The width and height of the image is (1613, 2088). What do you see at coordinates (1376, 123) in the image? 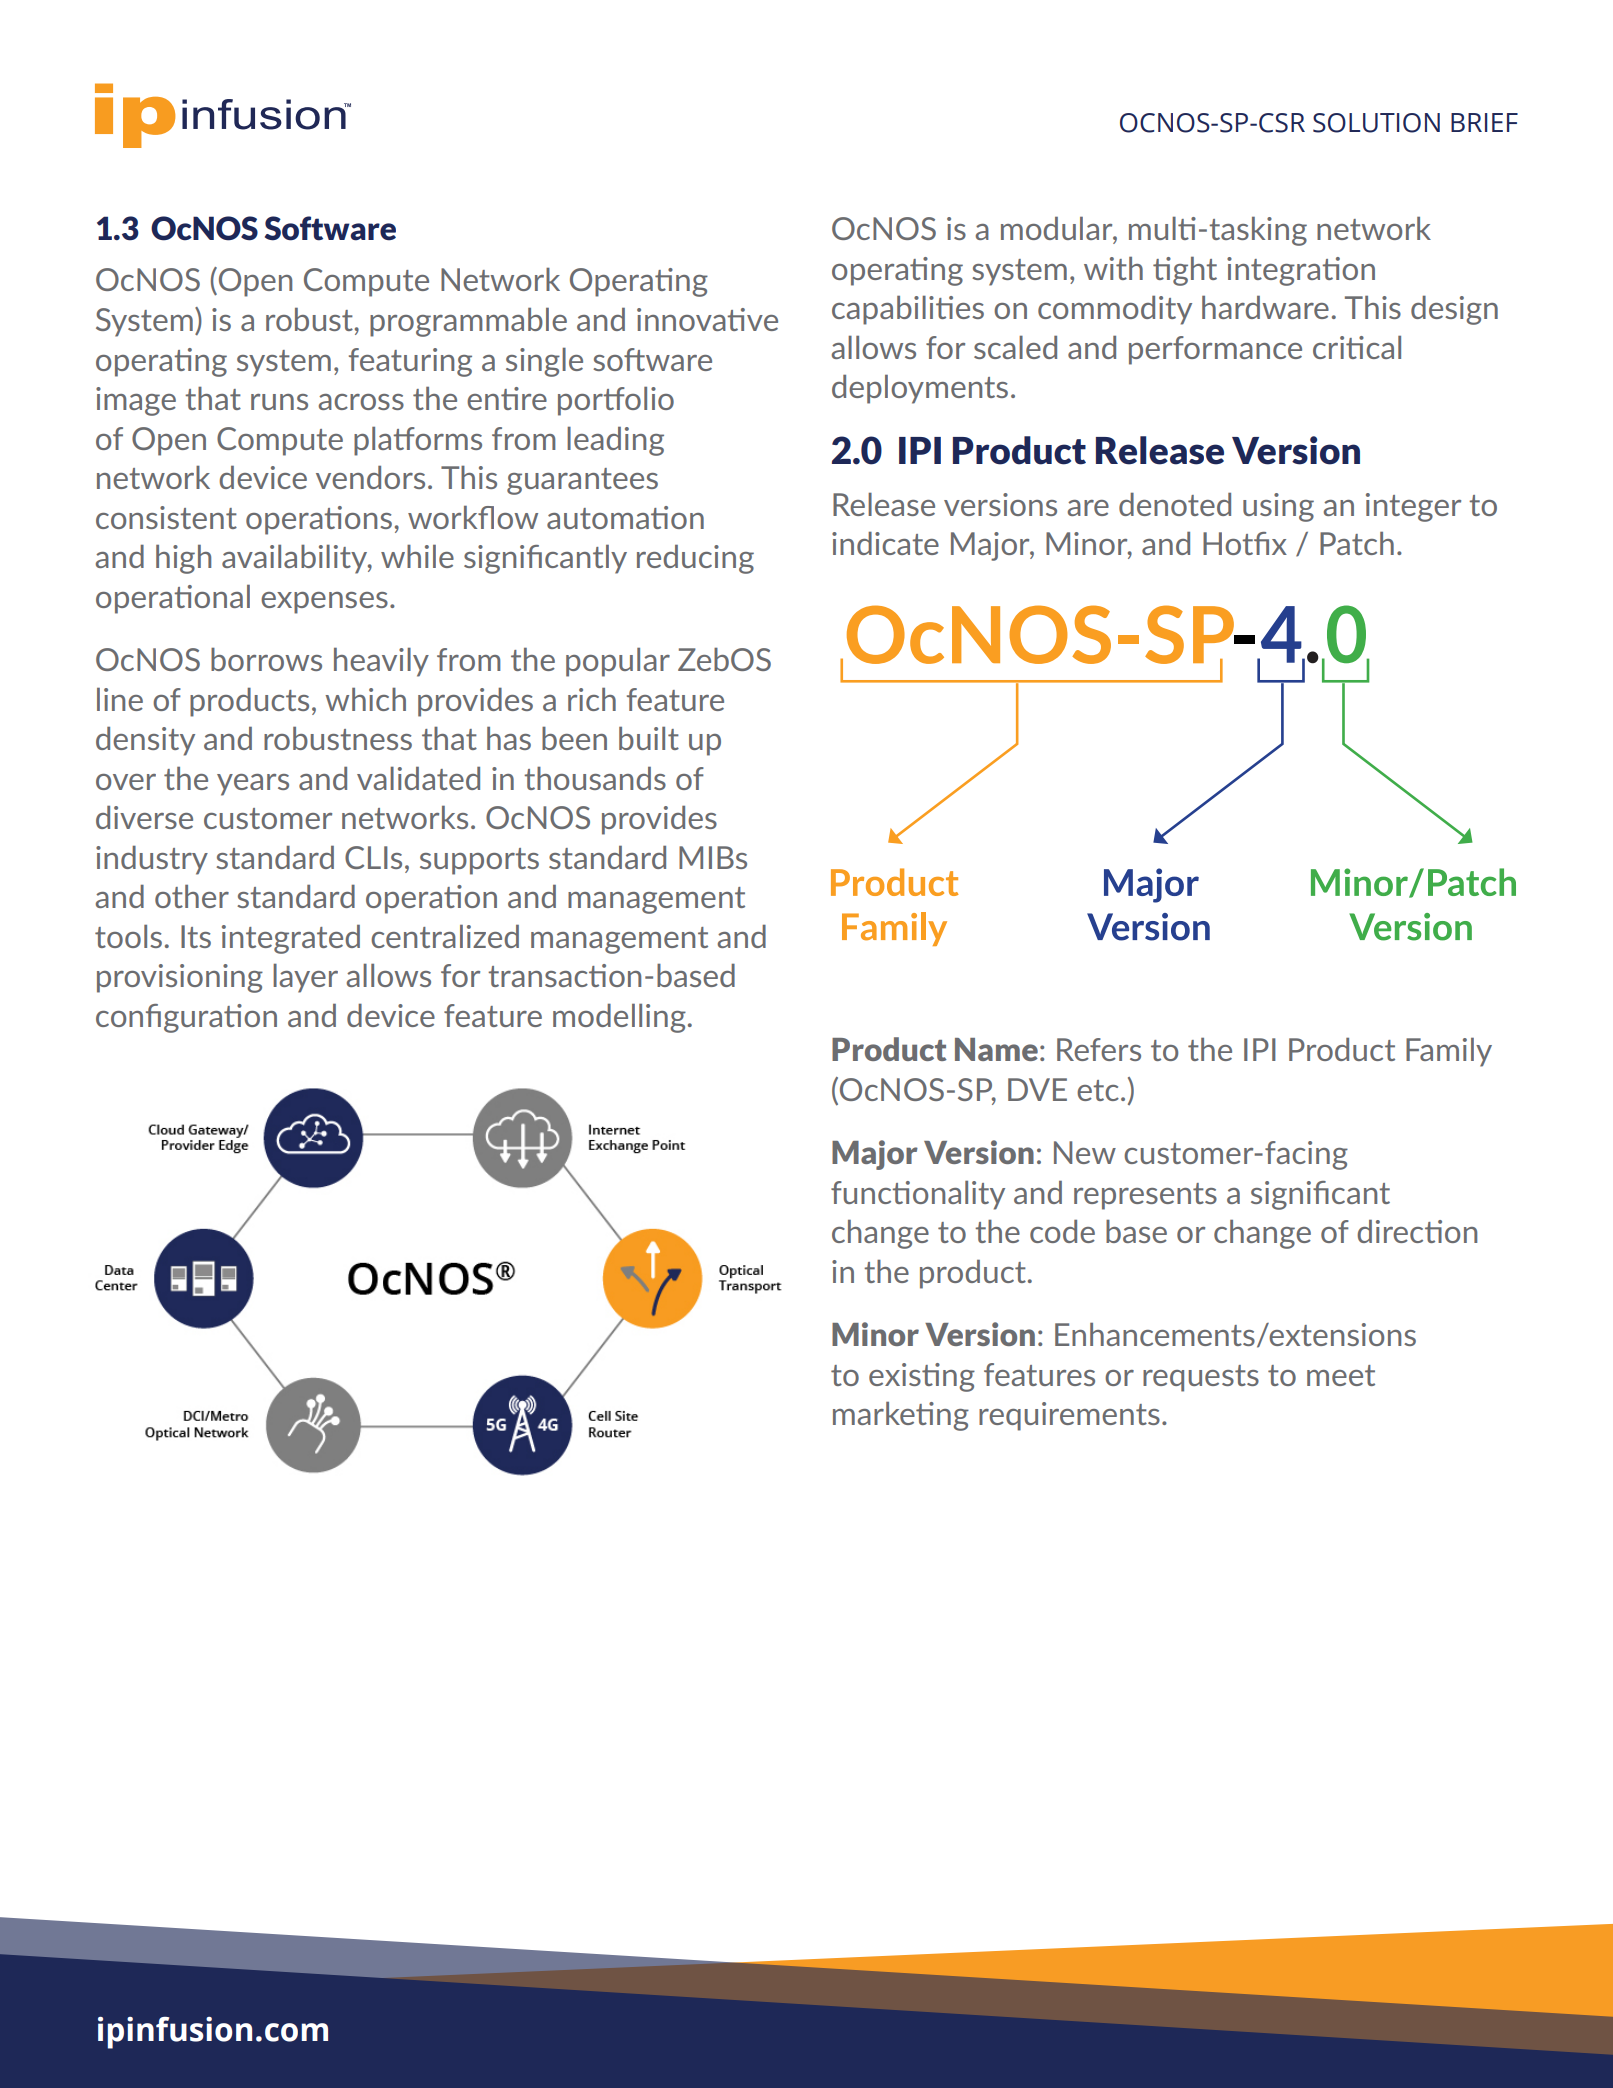
I see `SOLUTION` at bounding box center [1376, 123].
